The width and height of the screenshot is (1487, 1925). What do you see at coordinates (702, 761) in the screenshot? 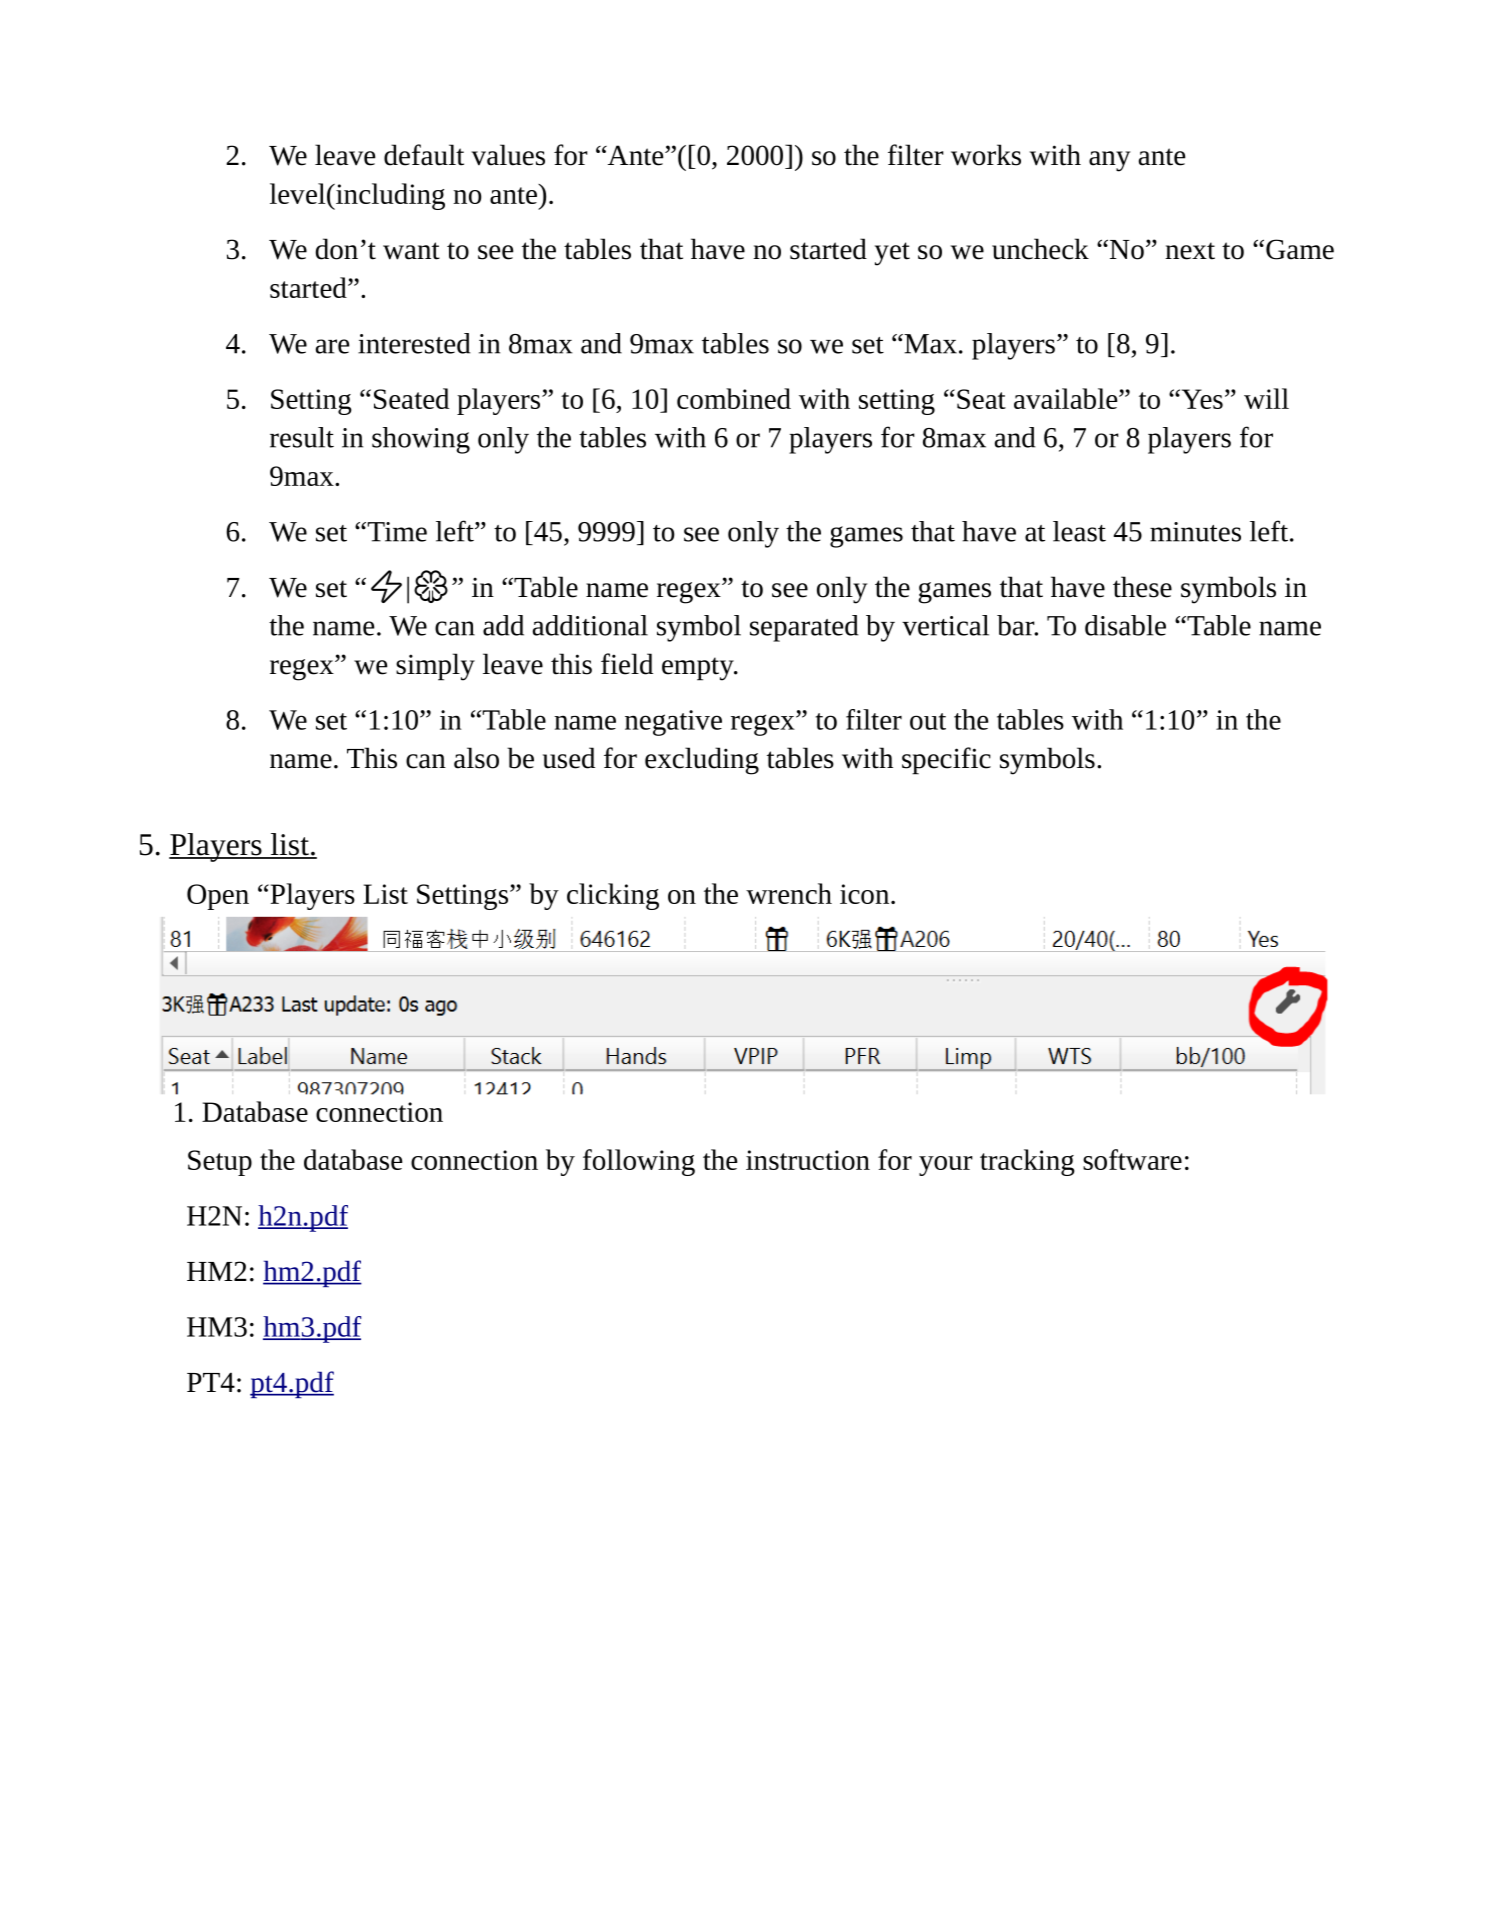
I see `excluding` at bounding box center [702, 761].
